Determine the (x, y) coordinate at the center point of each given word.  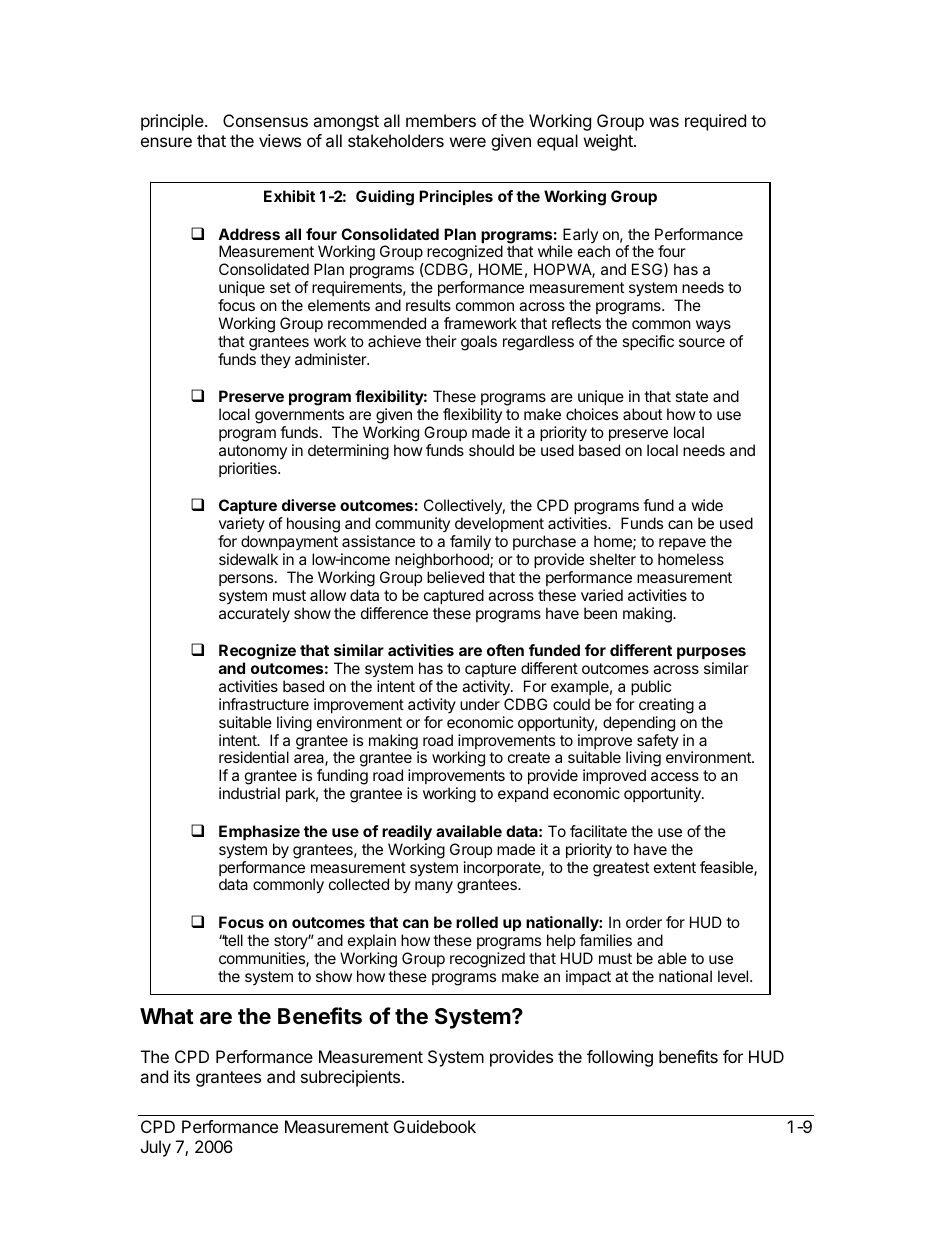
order (644, 922)
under (480, 704)
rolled (477, 922)
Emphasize (259, 832)
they (275, 360)
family (470, 543)
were (468, 142)
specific (648, 342)
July (156, 1148)
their (441, 341)
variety (242, 526)
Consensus (265, 120)
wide (707, 505)
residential (254, 757)
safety (658, 743)
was (664, 122)
